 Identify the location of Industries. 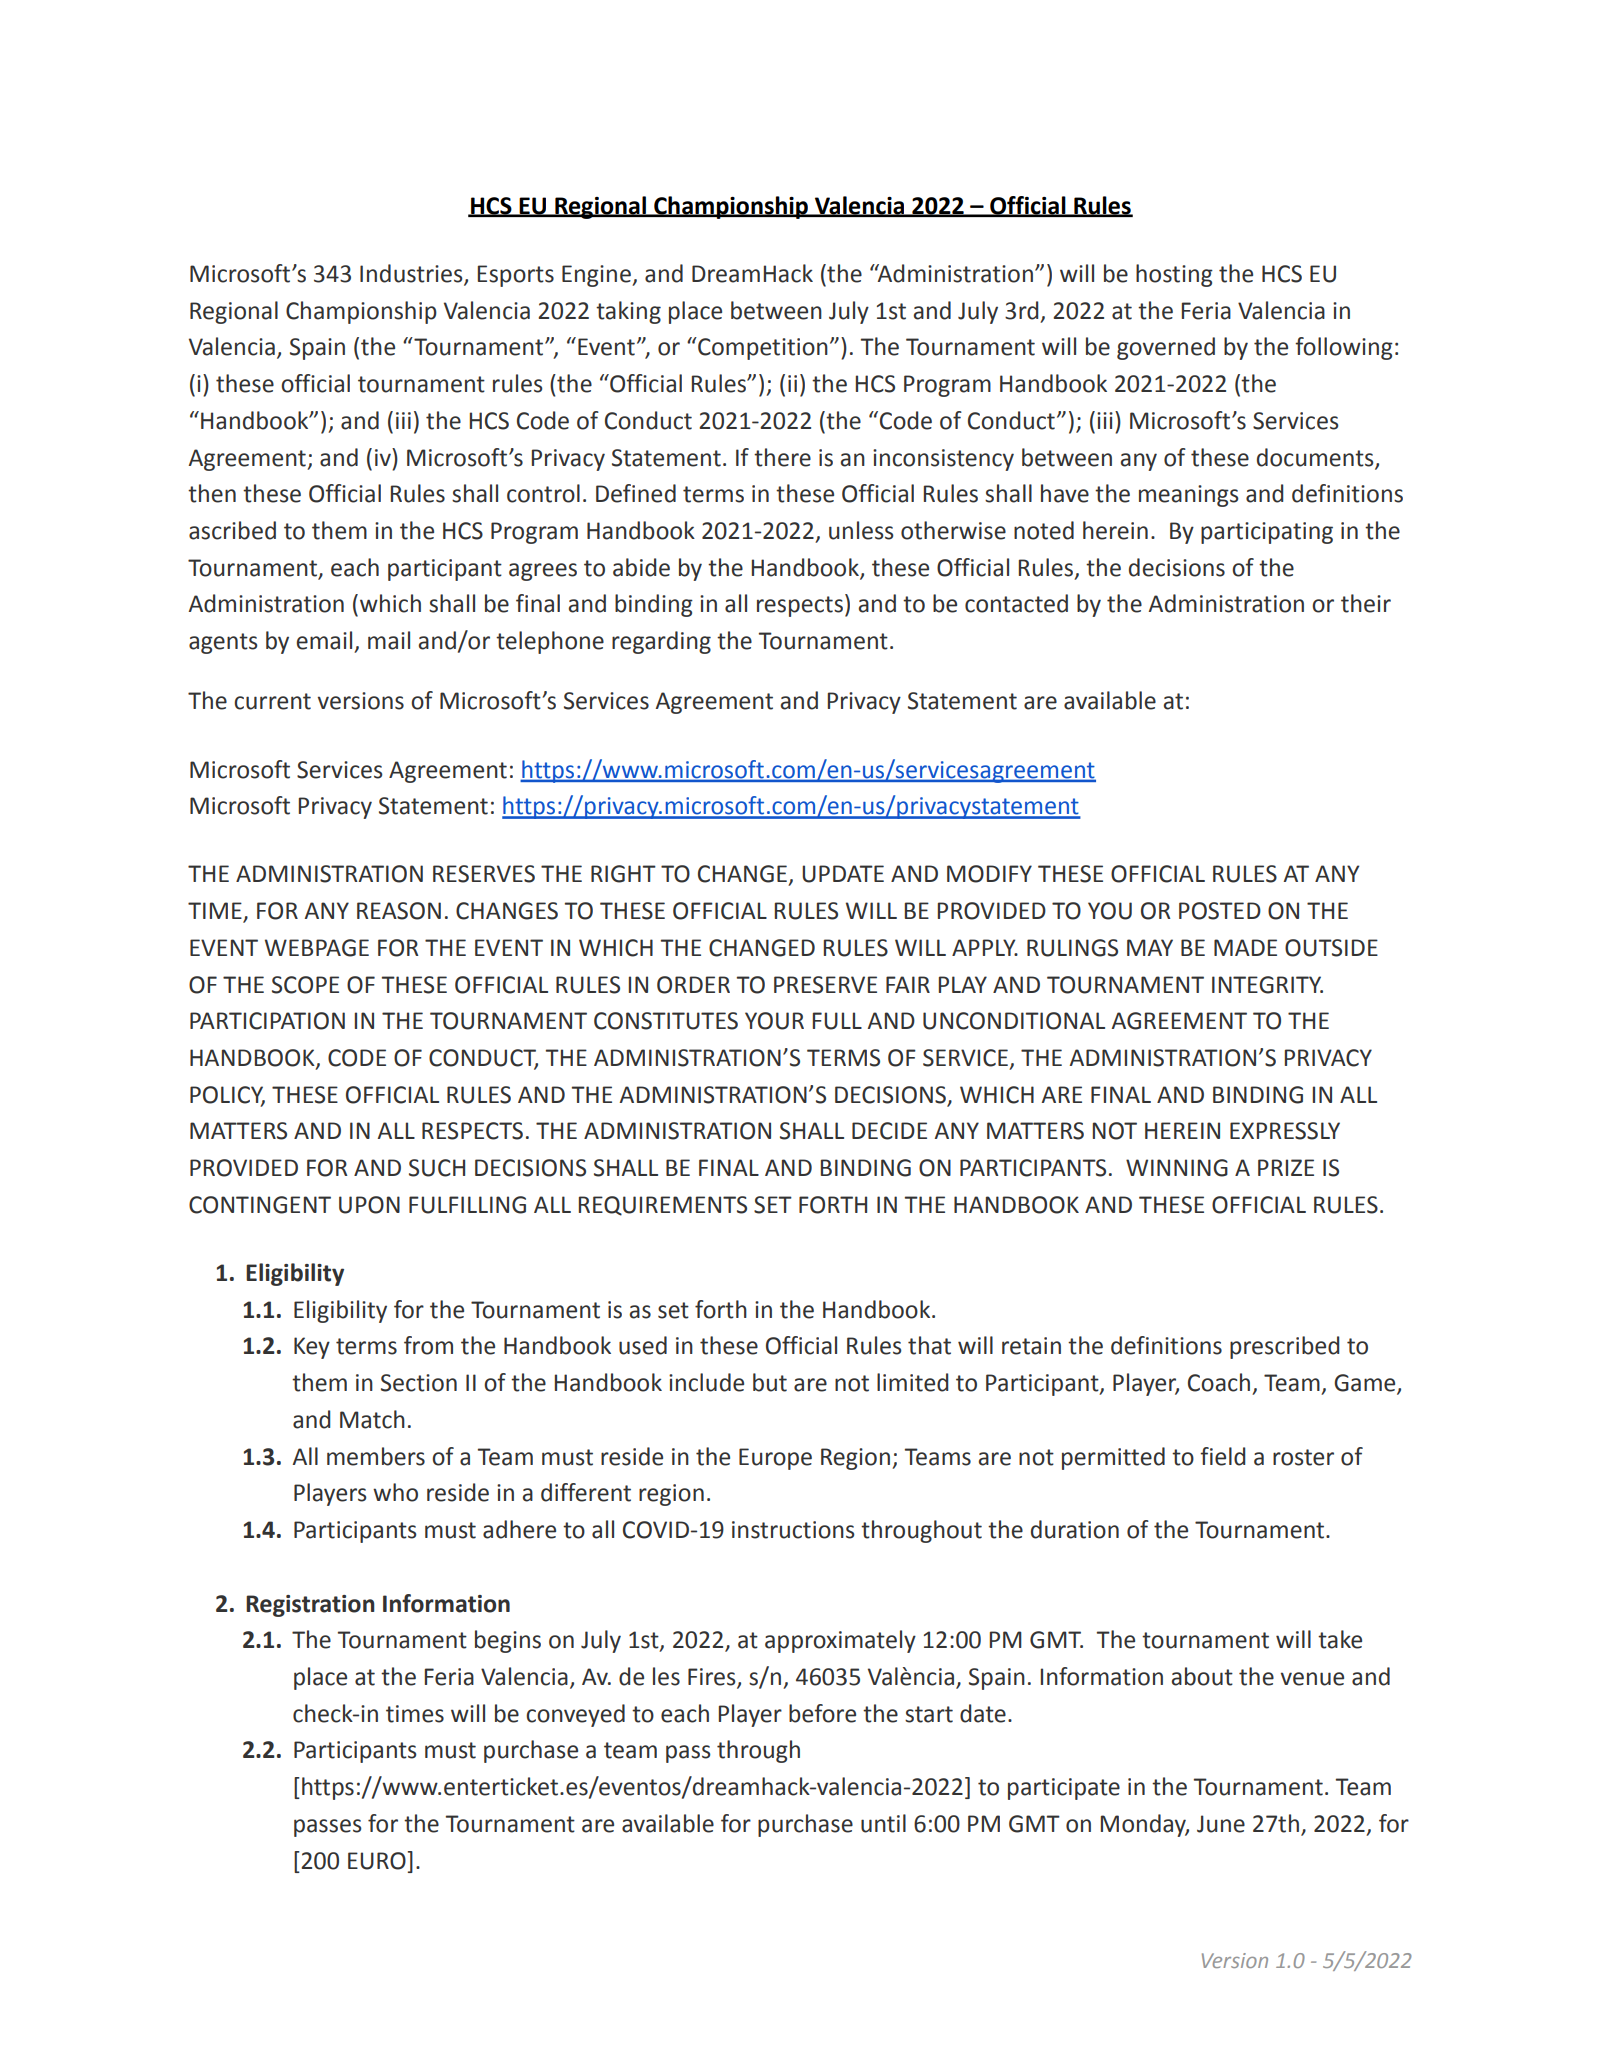
(412, 274).
